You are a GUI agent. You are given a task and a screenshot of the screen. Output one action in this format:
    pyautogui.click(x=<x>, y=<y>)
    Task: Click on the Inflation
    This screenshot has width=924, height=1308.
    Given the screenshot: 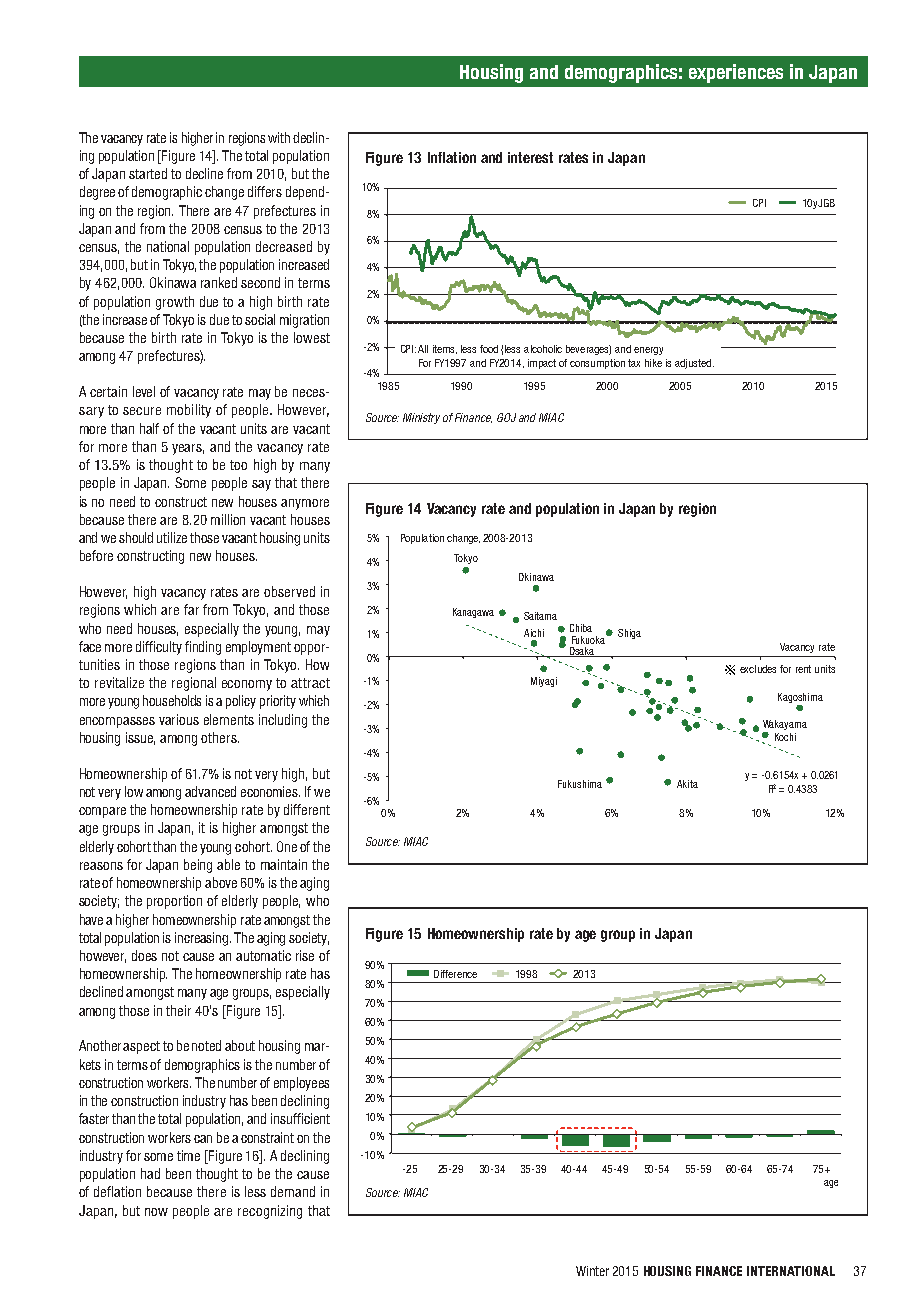 What is the action you would take?
    pyautogui.click(x=452, y=157)
